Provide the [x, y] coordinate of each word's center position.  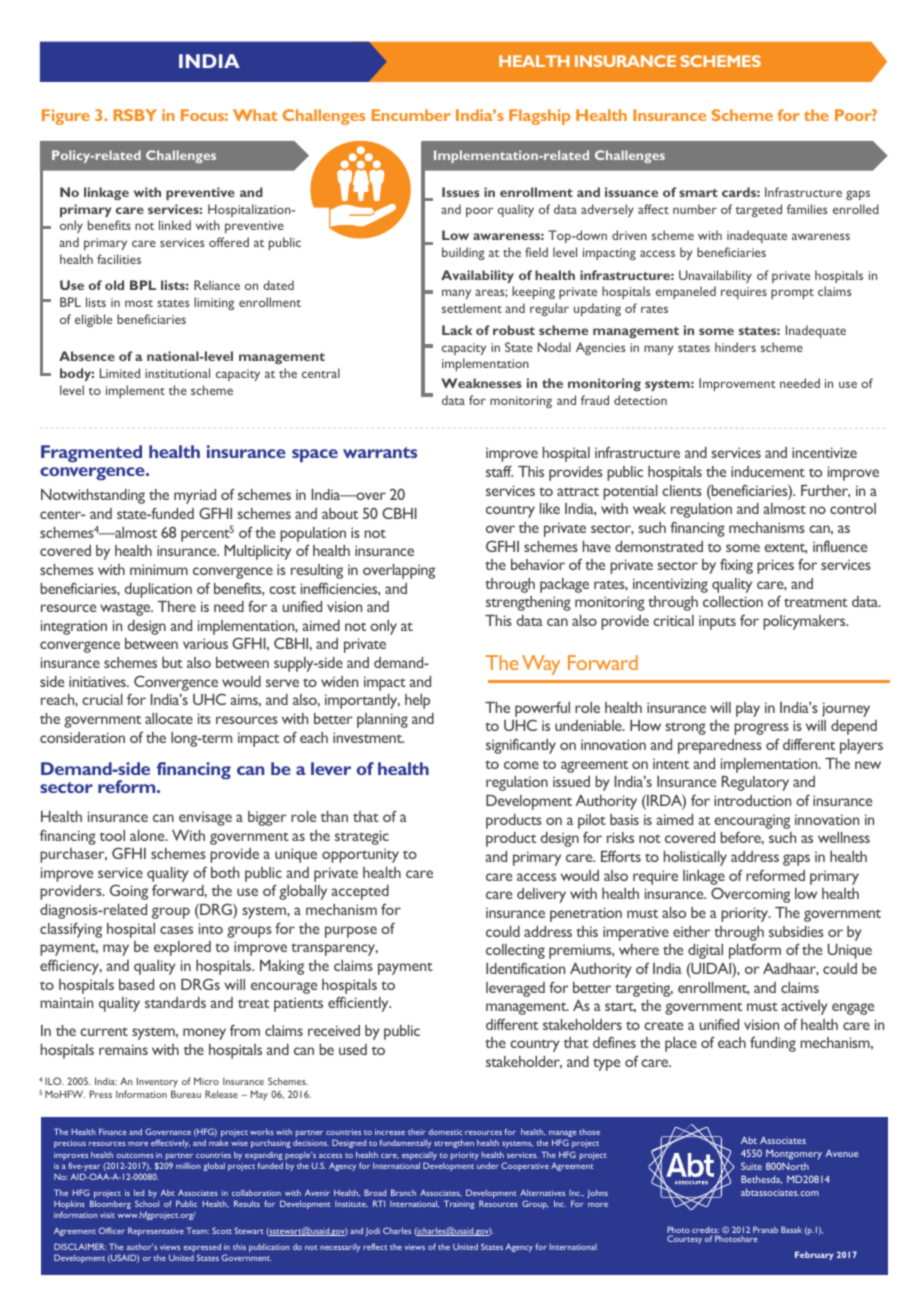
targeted [759, 210]
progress [761, 729]
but [172, 662]
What [255, 115]
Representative [156, 1231]
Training [459, 1204]
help [417, 701]
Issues [460, 192]
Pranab [765, 1229]
